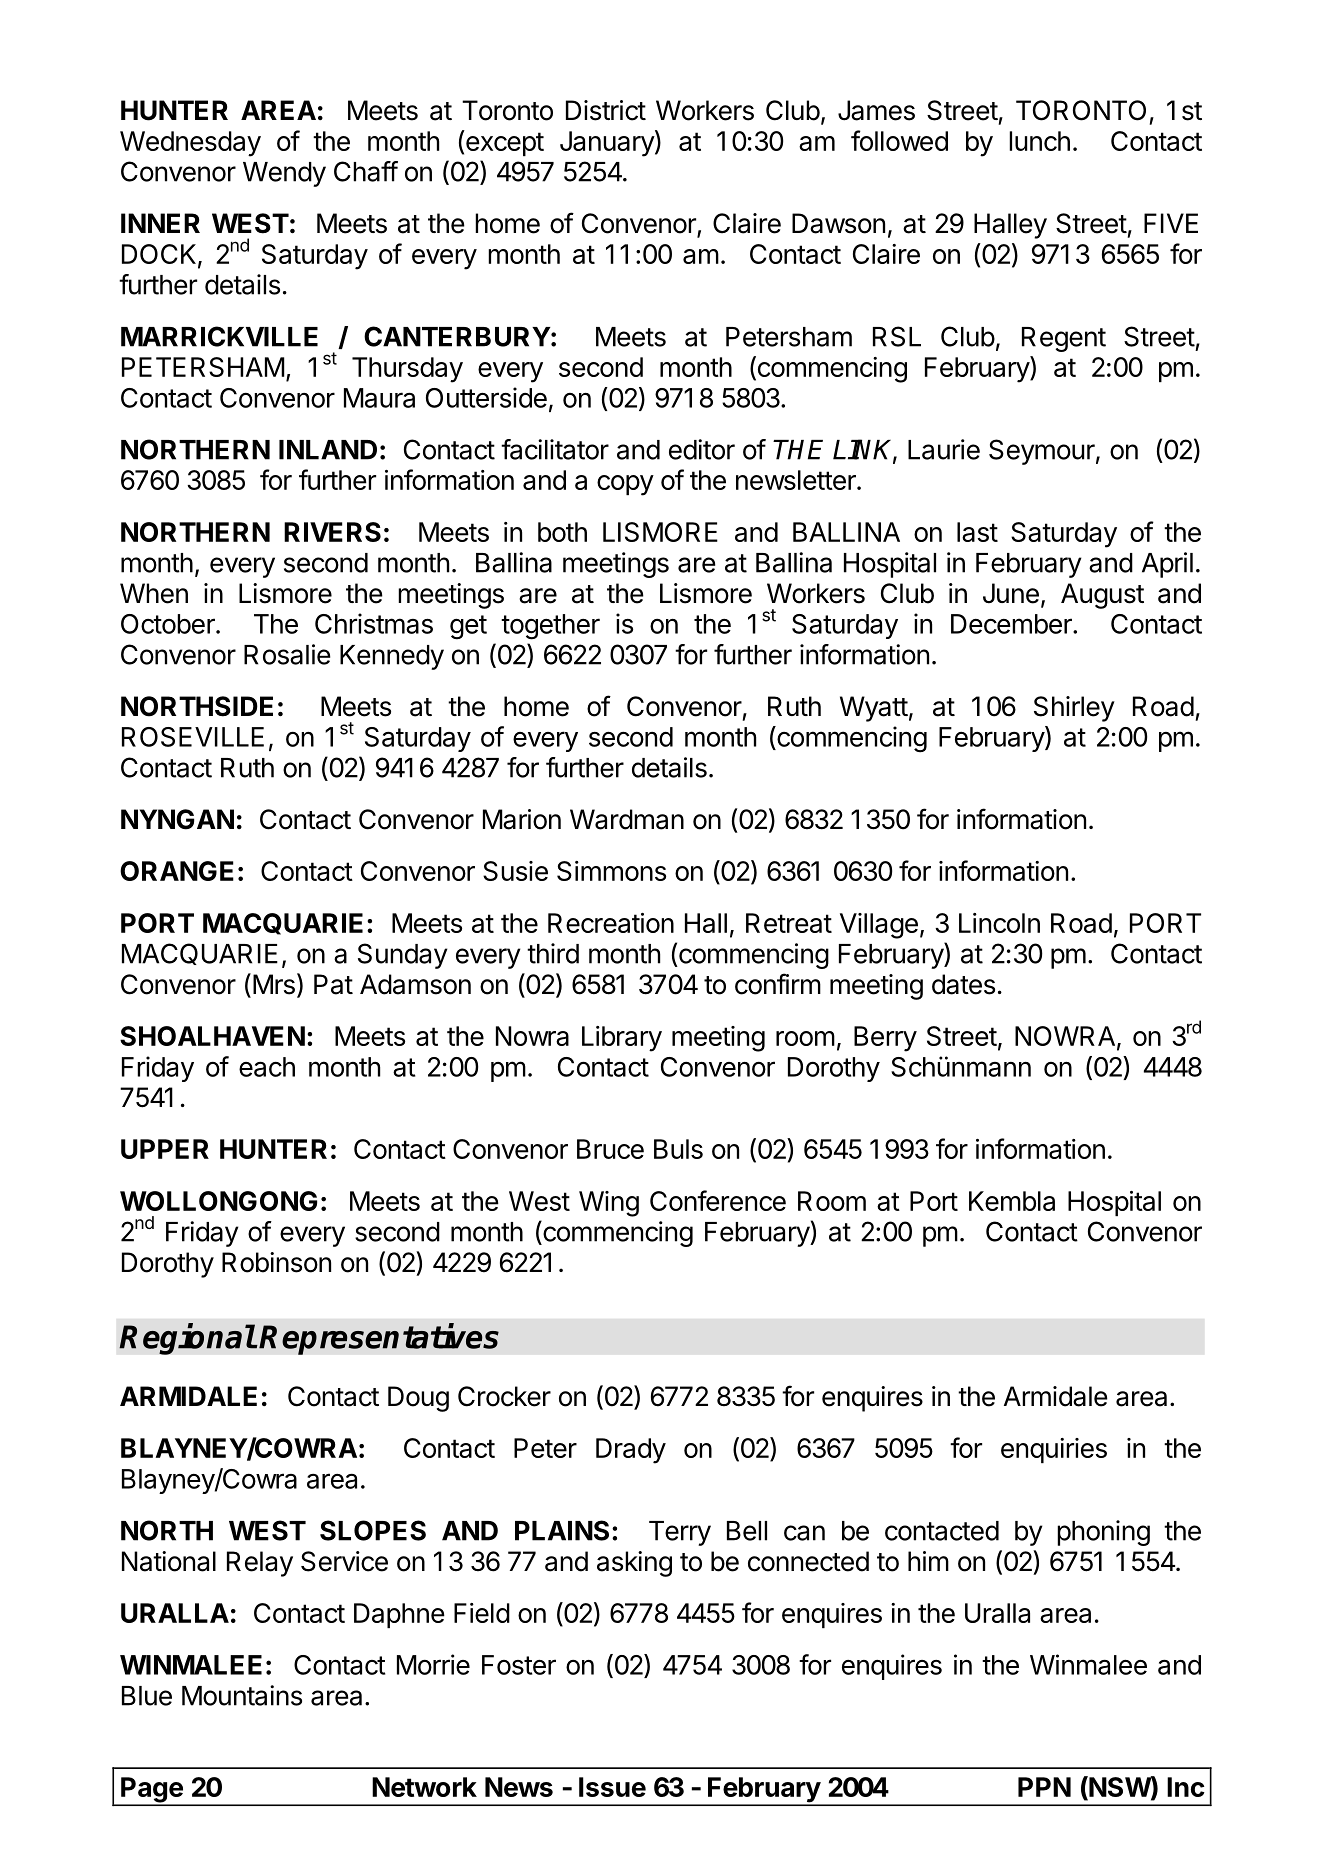  Describe the element at coordinates (1039, 141) in the screenshot. I see `lunch` at that location.
